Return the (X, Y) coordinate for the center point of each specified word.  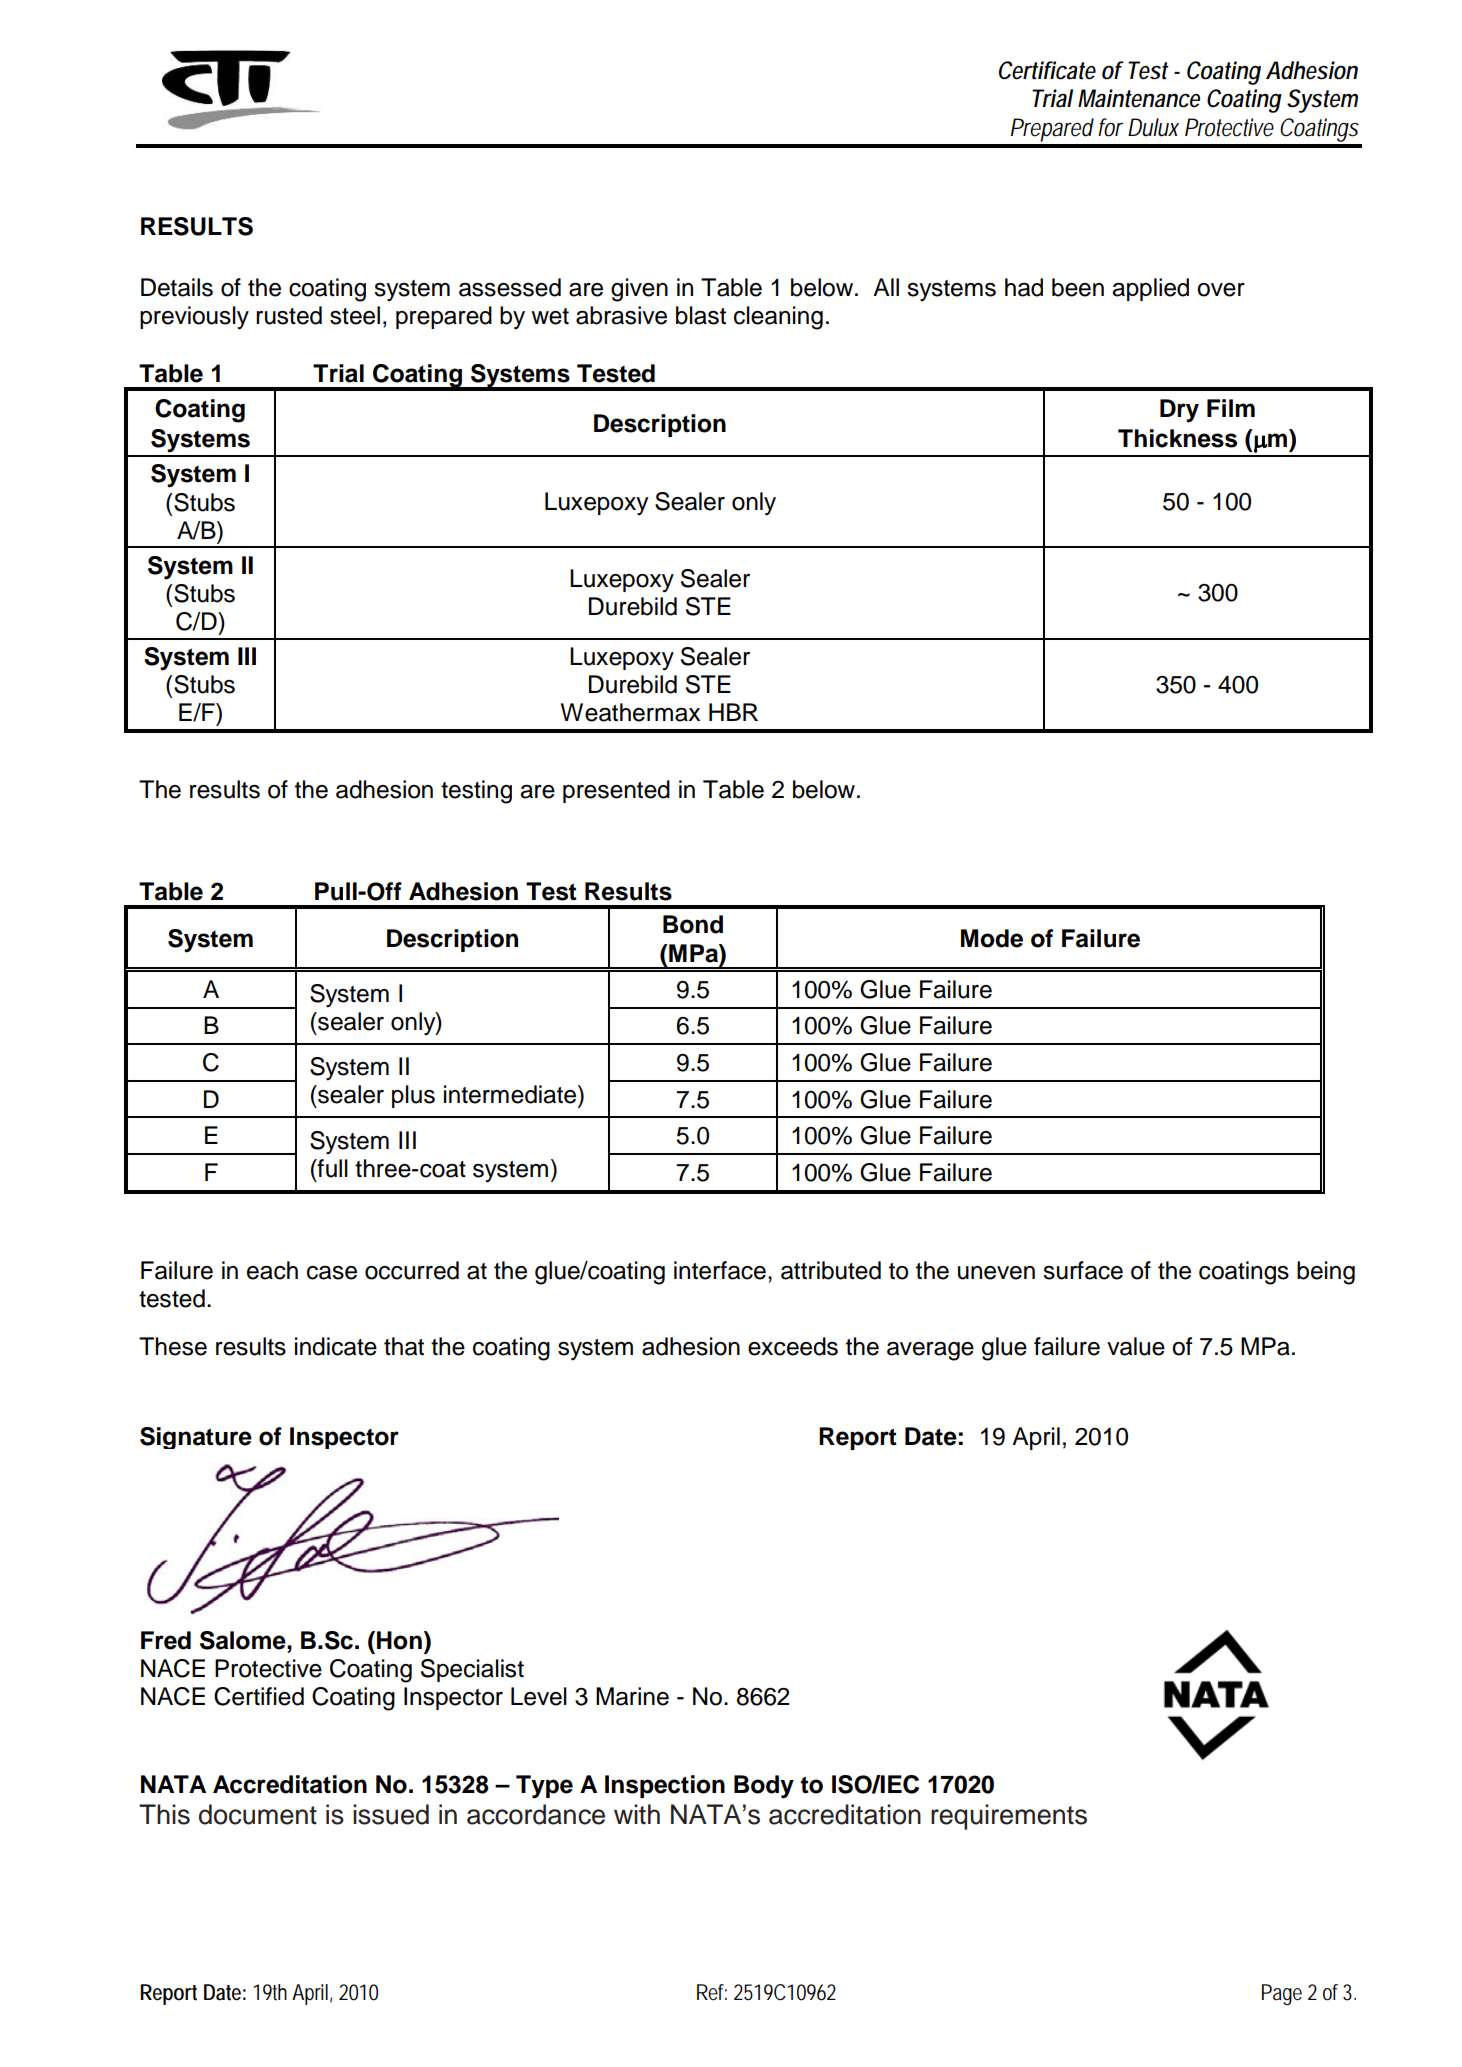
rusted (289, 315)
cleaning (778, 318)
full (332, 1168)
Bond (693, 924)
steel (355, 315)
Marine (632, 1696)
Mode (992, 938)
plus (413, 1096)
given (639, 290)
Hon (399, 1640)
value (1136, 1346)
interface (720, 1270)
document (258, 1814)
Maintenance (1139, 98)
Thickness (1177, 438)
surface (1083, 1270)
